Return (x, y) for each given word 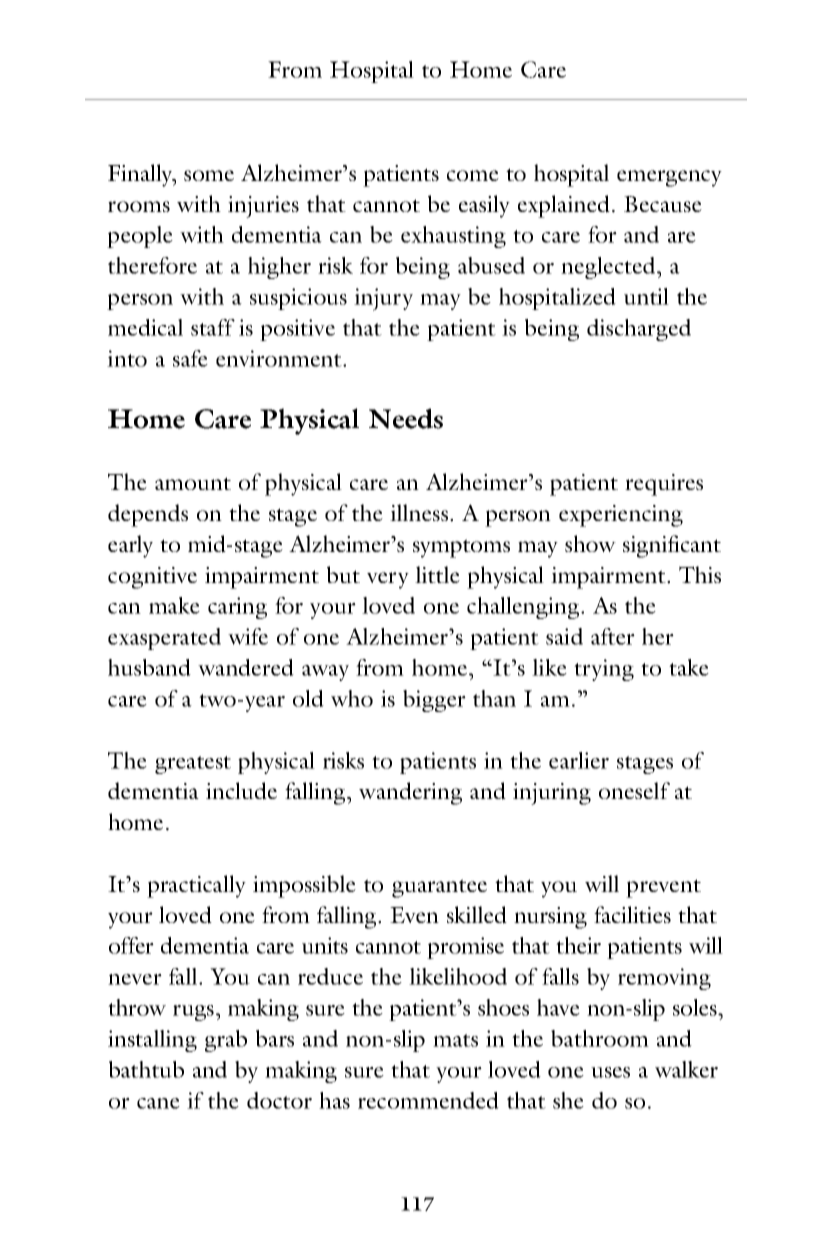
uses (610, 1072)
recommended (428, 1100)
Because (663, 204)
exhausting (453, 237)
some (209, 175)
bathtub (146, 1069)
